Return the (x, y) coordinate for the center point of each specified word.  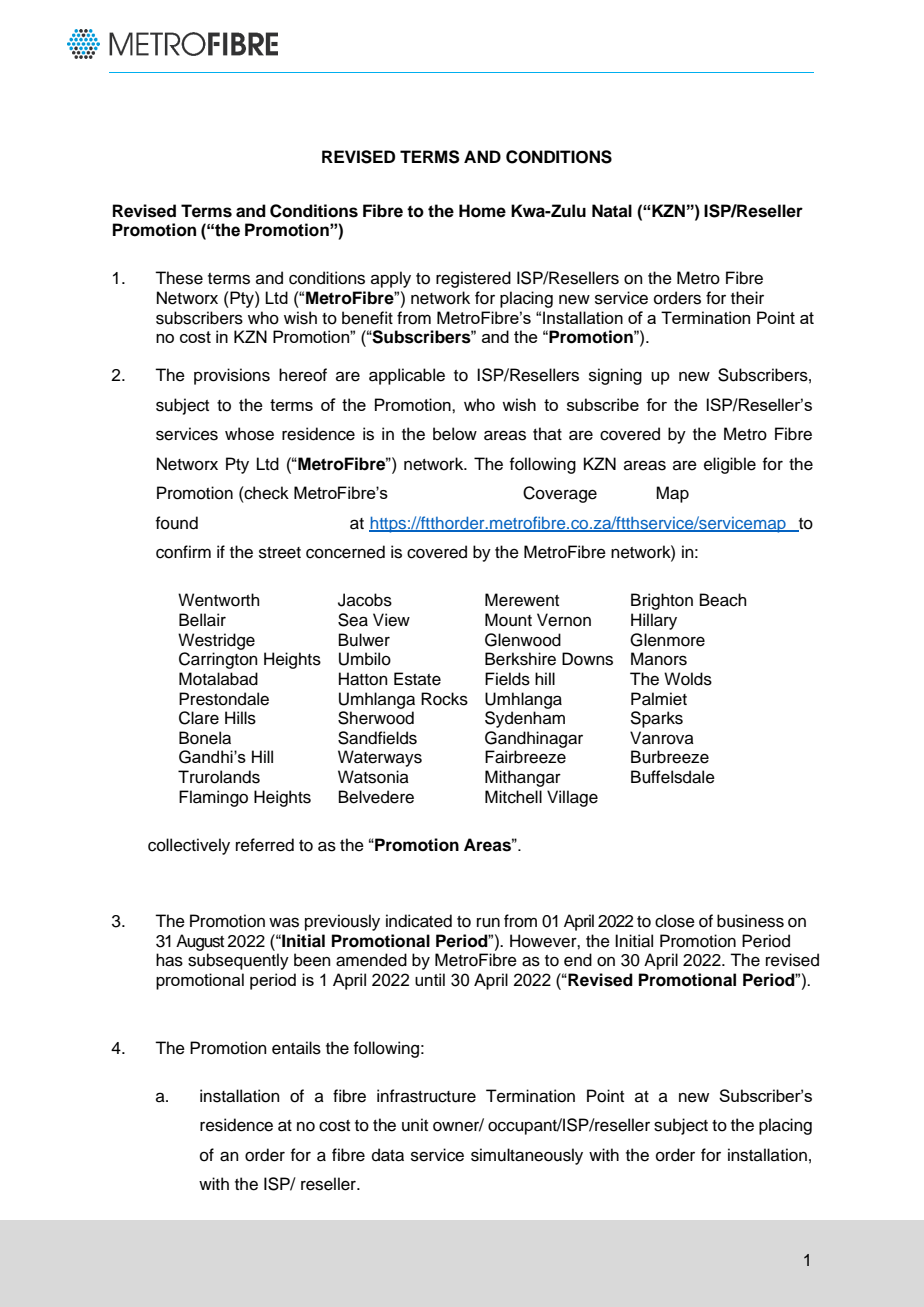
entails (296, 1048)
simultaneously (527, 1156)
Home (482, 211)
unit (415, 1125)
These (179, 278)
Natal (612, 211)
